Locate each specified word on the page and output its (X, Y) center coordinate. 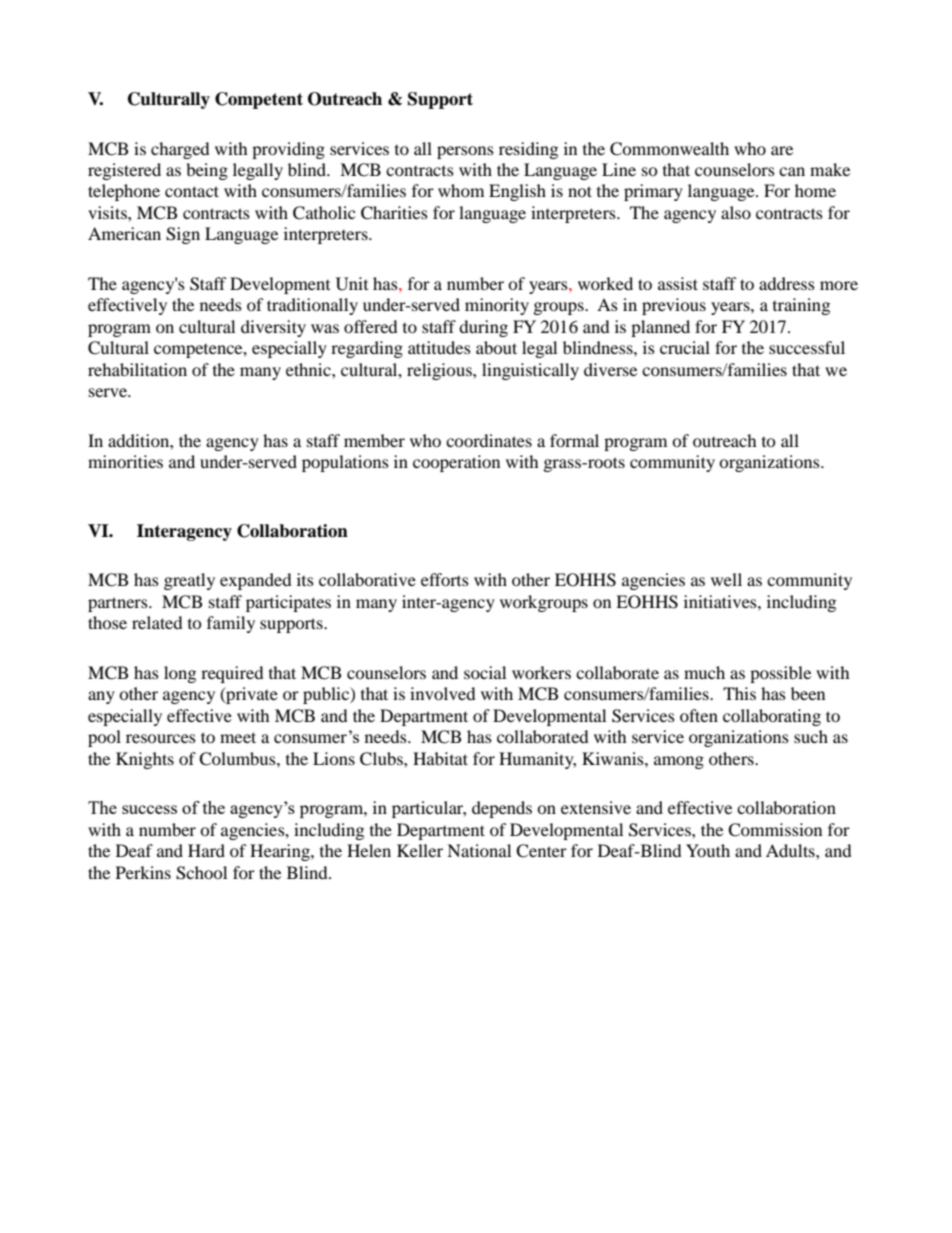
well (726, 579)
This (739, 693)
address (787, 283)
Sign (183, 235)
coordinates (489, 440)
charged (180, 150)
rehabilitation (137, 369)
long (180, 674)
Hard (206, 850)
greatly (189, 581)
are (782, 150)
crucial (685, 347)
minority (497, 306)
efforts (445, 579)
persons (465, 152)
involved (443, 693)
